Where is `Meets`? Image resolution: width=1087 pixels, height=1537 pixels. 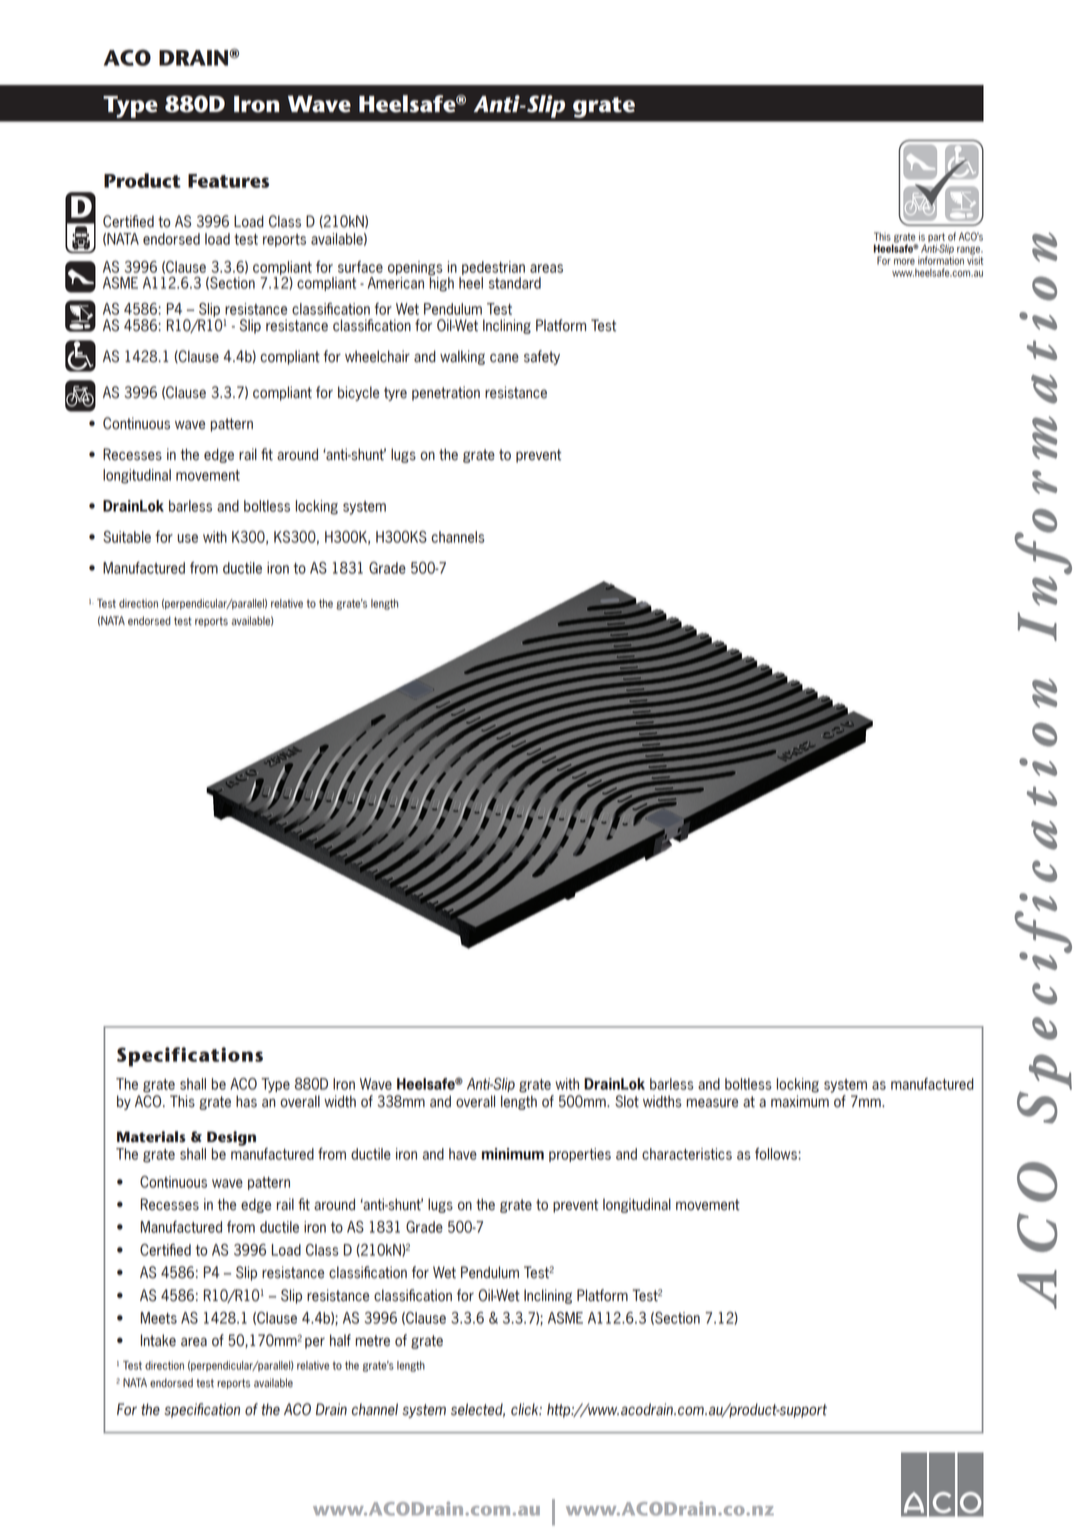
Meets is located at coordinates (159, 1318).
